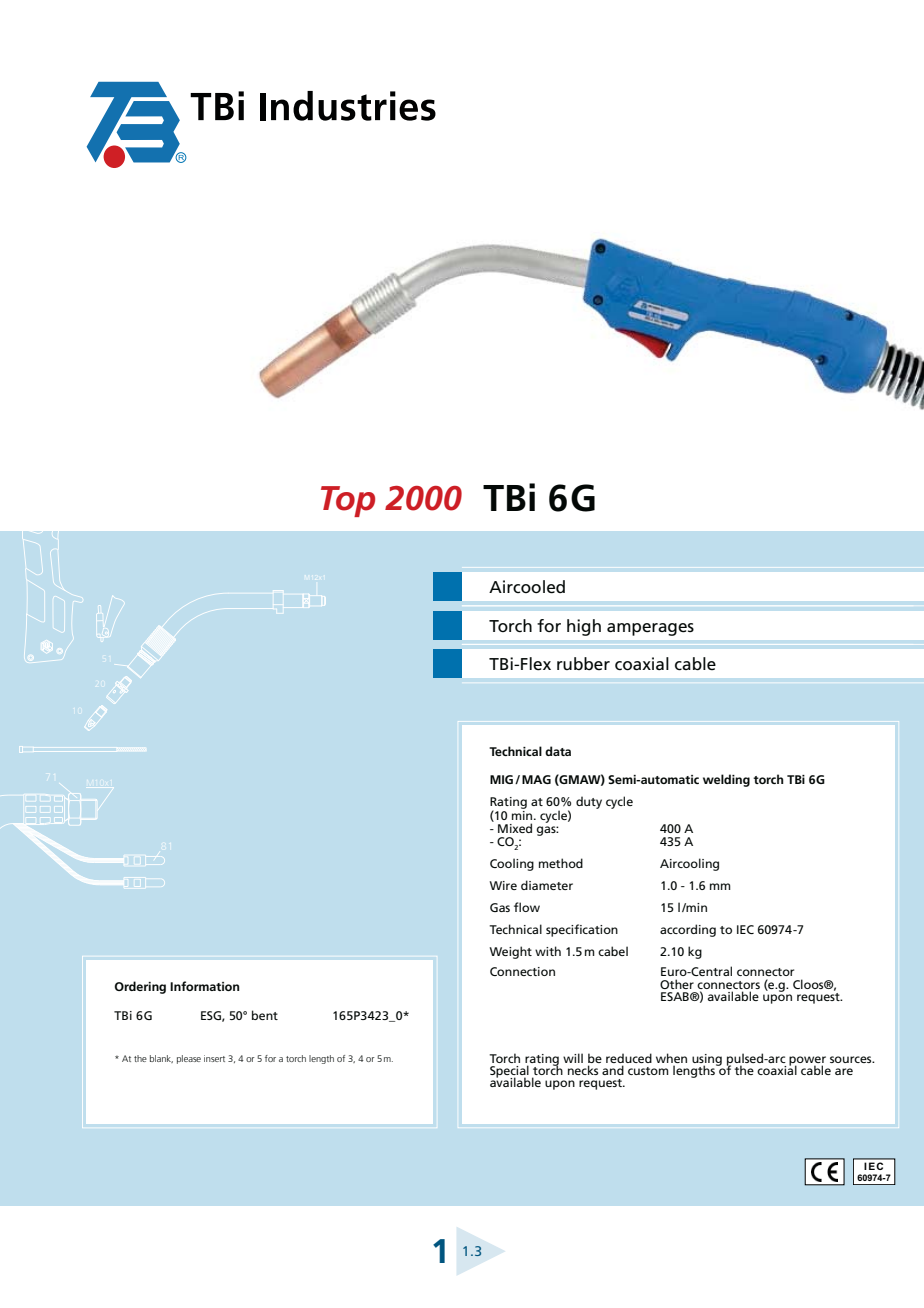  Describe the element at coordinates (348, 501) in the page. I see `Top` at that location.
